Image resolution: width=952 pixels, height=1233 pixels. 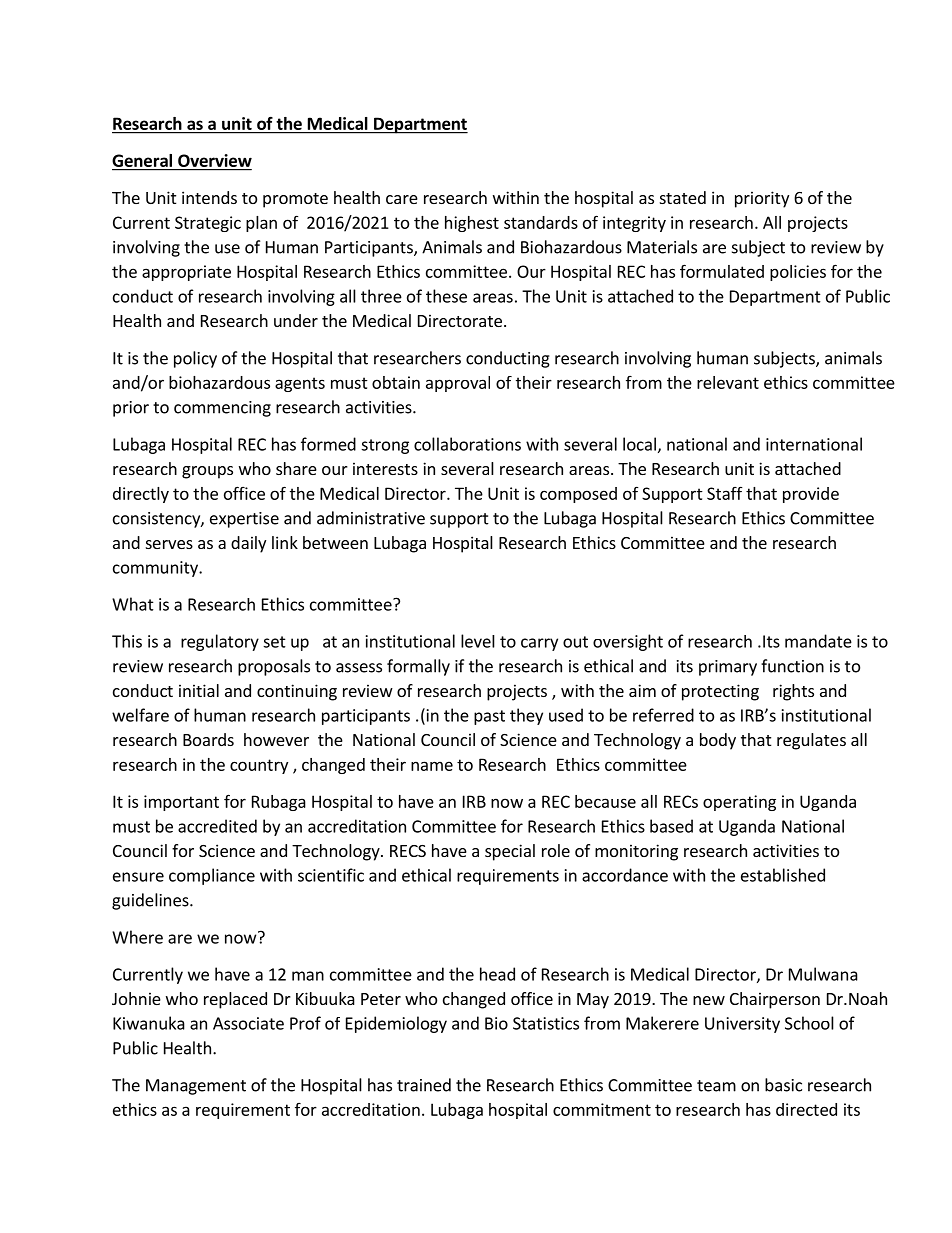 What do you see at coordinates (424, 1085) in the screenshot?
I see `trained` at bounding box center [424, 1085].
